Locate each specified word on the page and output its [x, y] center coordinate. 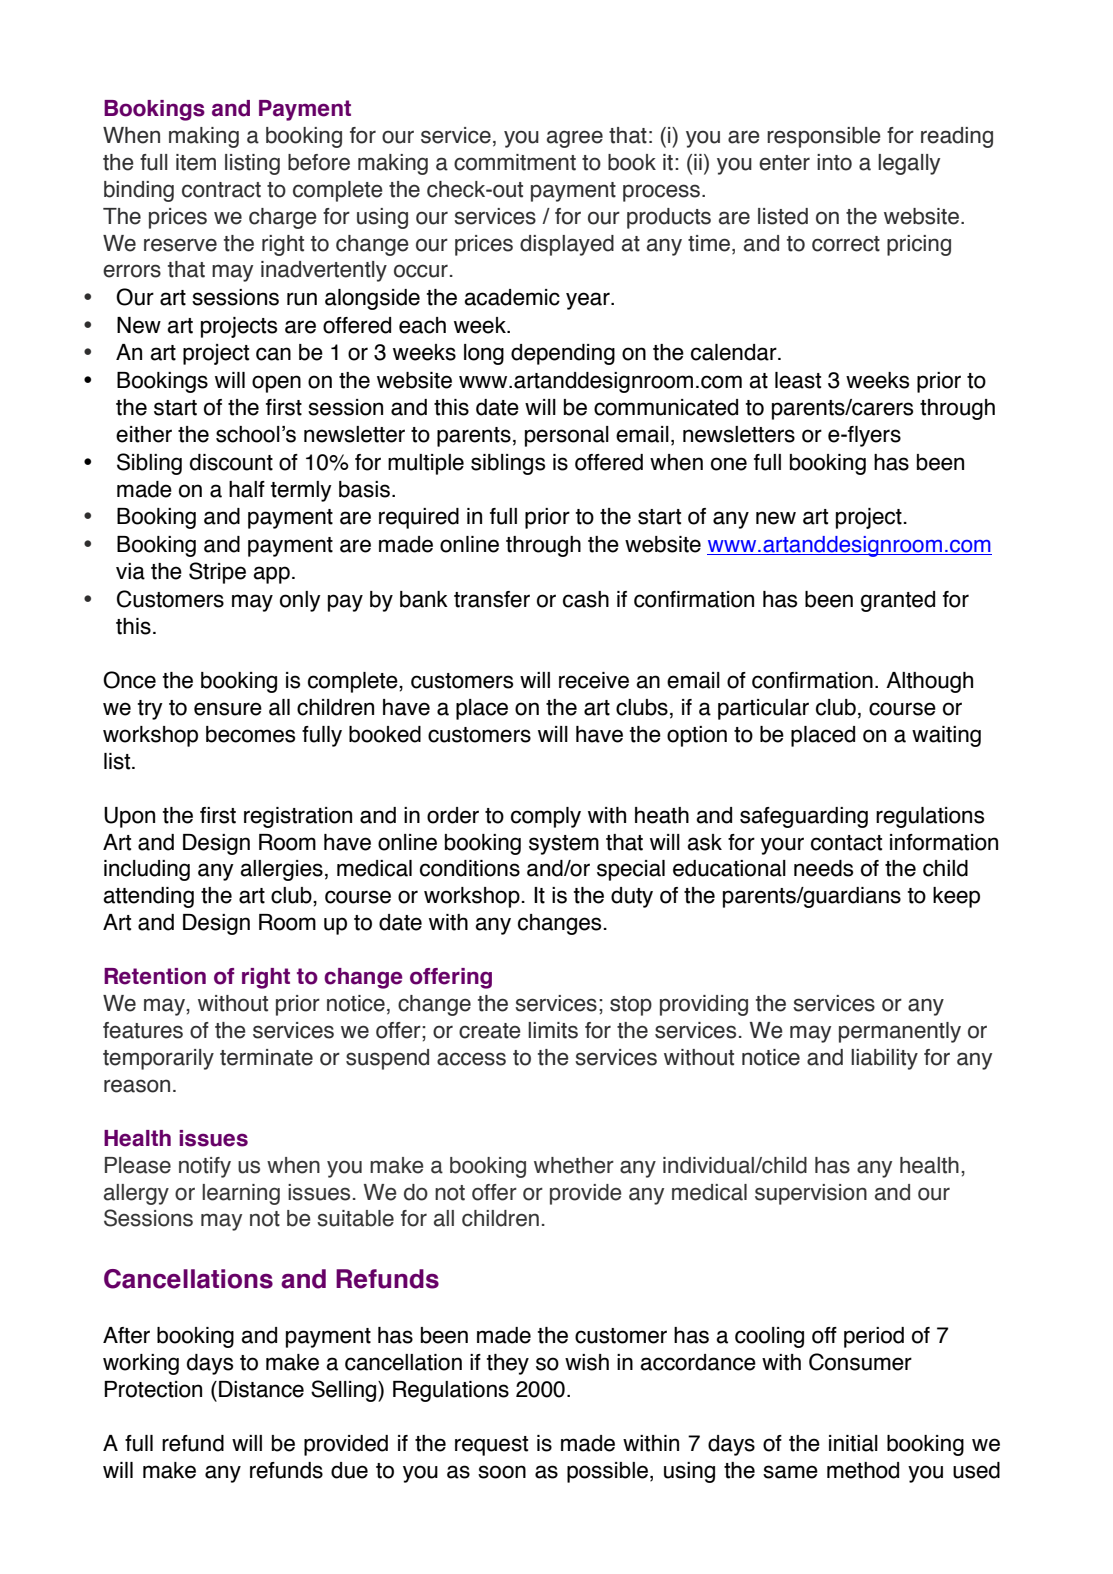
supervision [811, 1194]
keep [956, 897]
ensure [228, 709]
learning [241, 1194]
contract [221, 190]
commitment [515, 162]
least [798, 380]
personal [567, 436]
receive [594, 680]
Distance [261, 1389]
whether [574, 1165]
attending [148, 897]
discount [231, 462]
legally [909, 164]
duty [632, 897]
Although [929, 682]
